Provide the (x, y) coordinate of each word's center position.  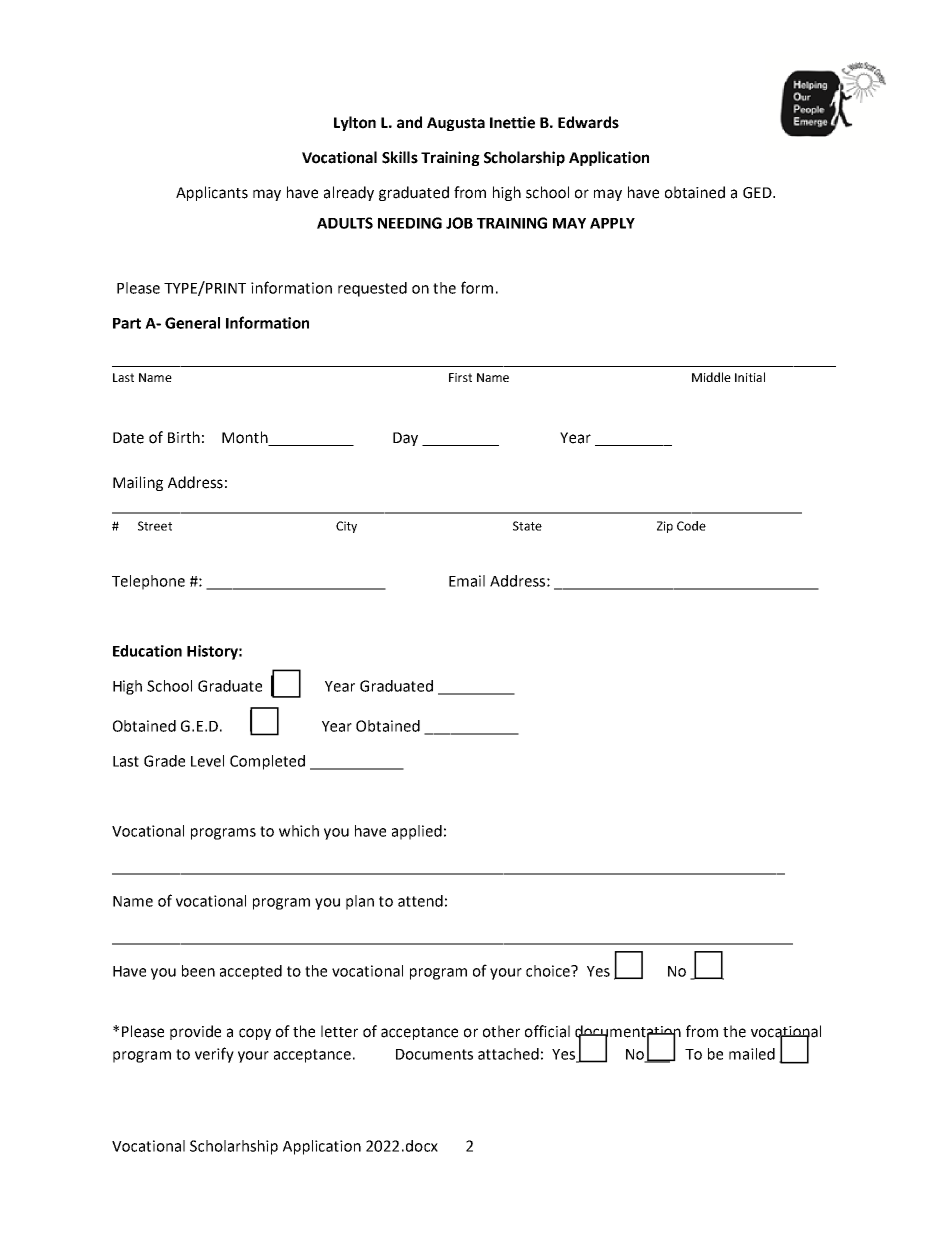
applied (417, 832)
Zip (665, 527)
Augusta (456, 124)
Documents (434, 1054)
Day (405, 439)
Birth (184, 437)
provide (195, 1032)
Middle (711, 377)
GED (758, 193)
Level (207, 761)
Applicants (212, 193)
